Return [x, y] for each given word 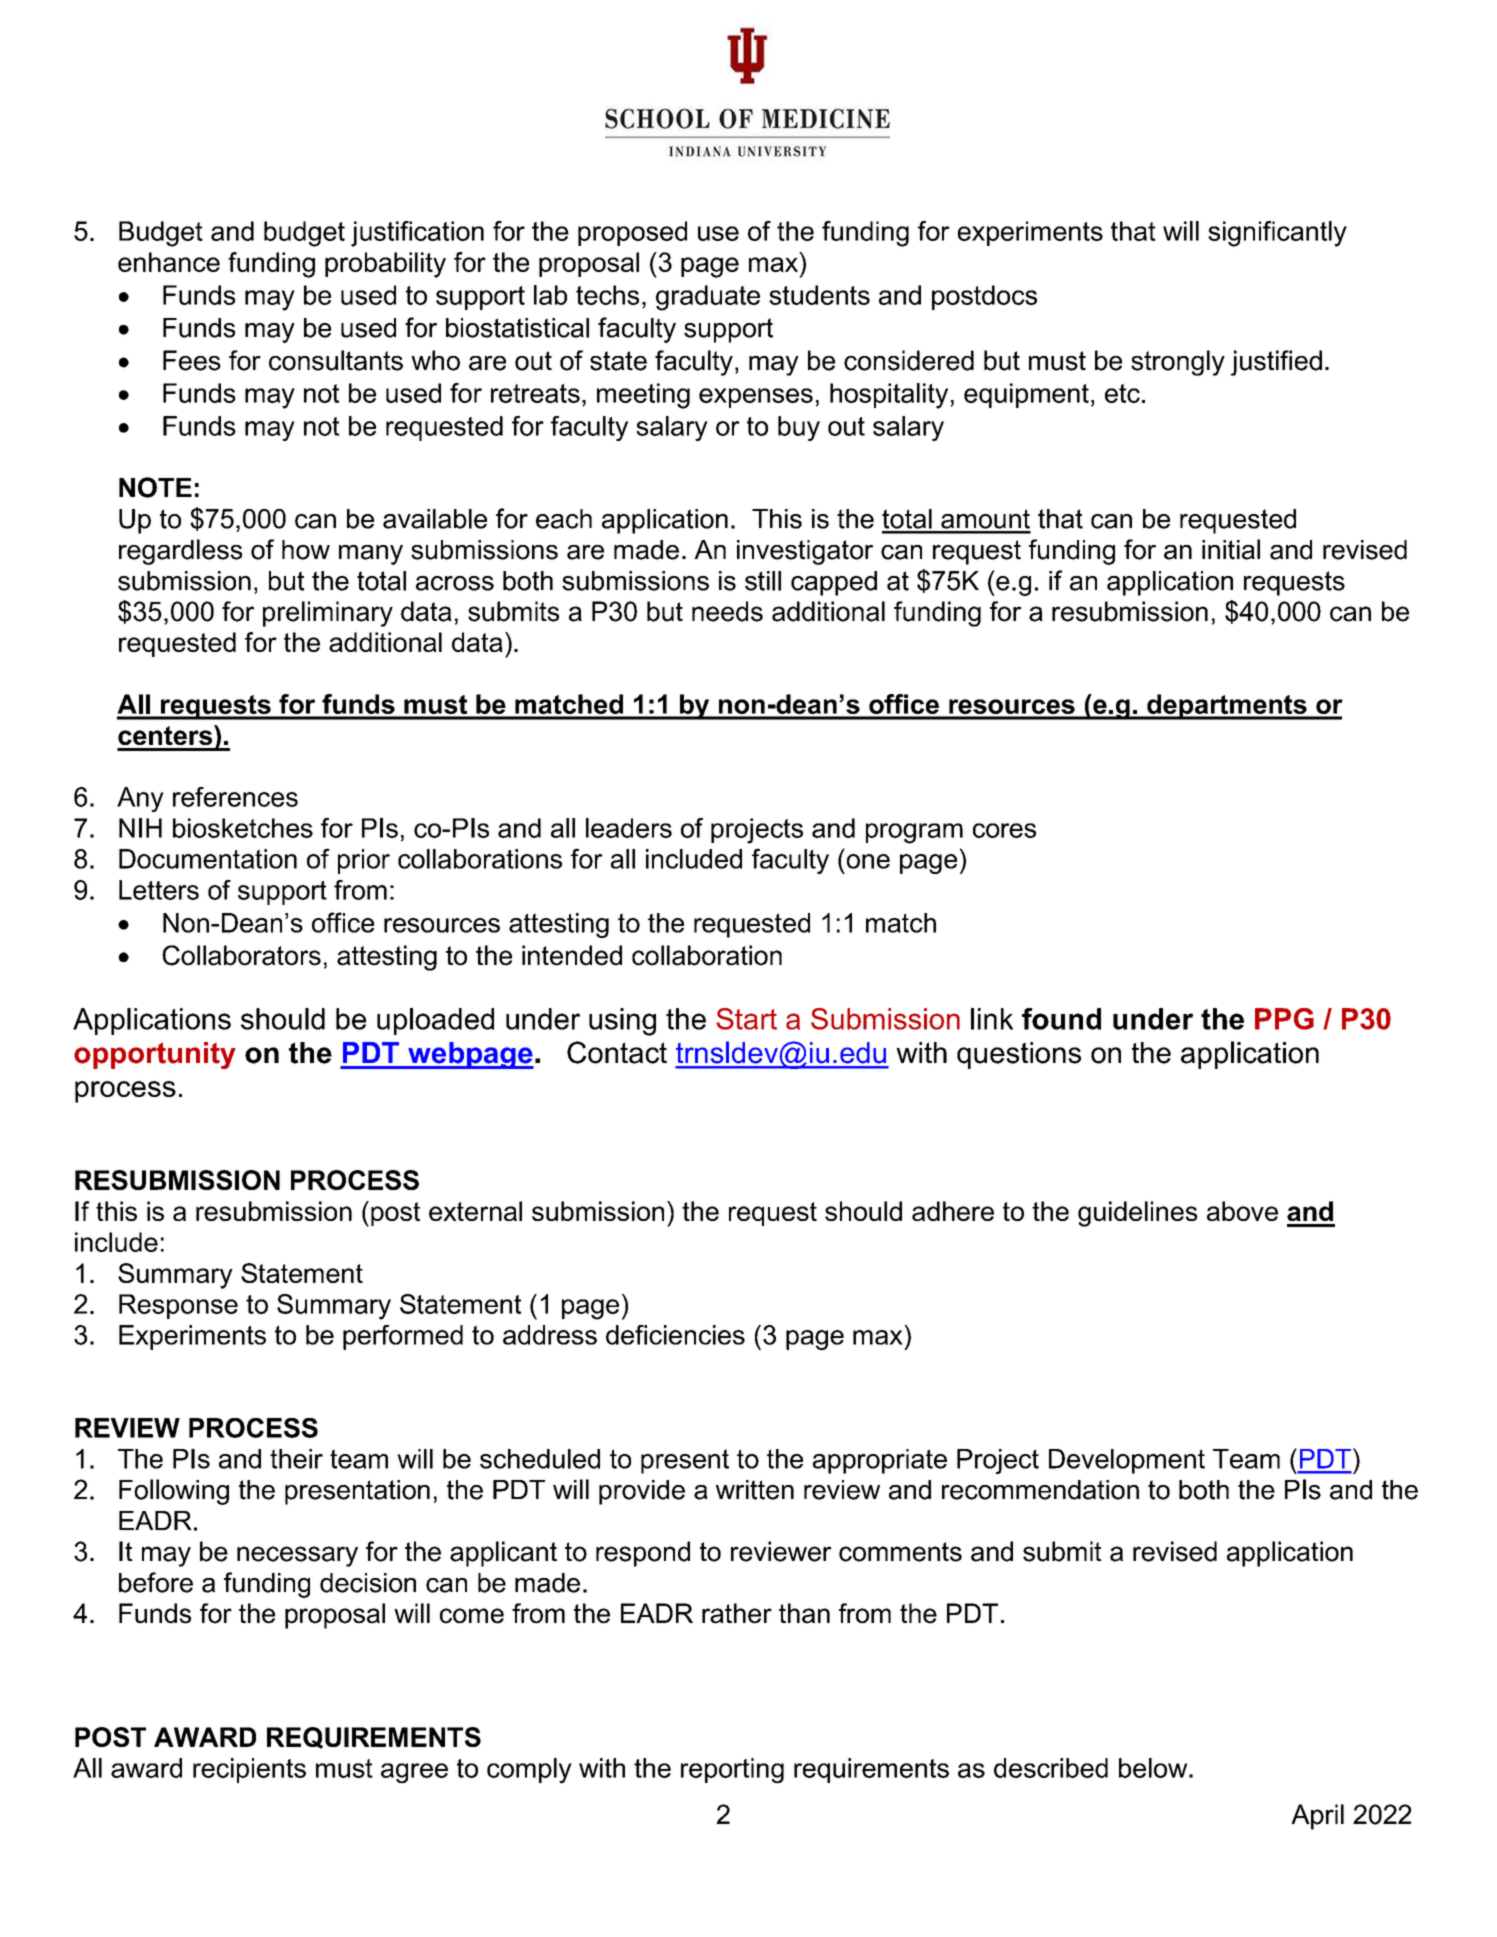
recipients [249, 1770]
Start [746, 1019]
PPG [1284, 1019]
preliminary [328, 614]
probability [385, 265]
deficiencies [675, 1335]
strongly [1178, 363]
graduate [708, 298]
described [1051, 1768]
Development [1127, 1461]
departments [1227, 707]
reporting [732, 1771]
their [296, 1459]
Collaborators [241, 955]
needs [727, 611]
